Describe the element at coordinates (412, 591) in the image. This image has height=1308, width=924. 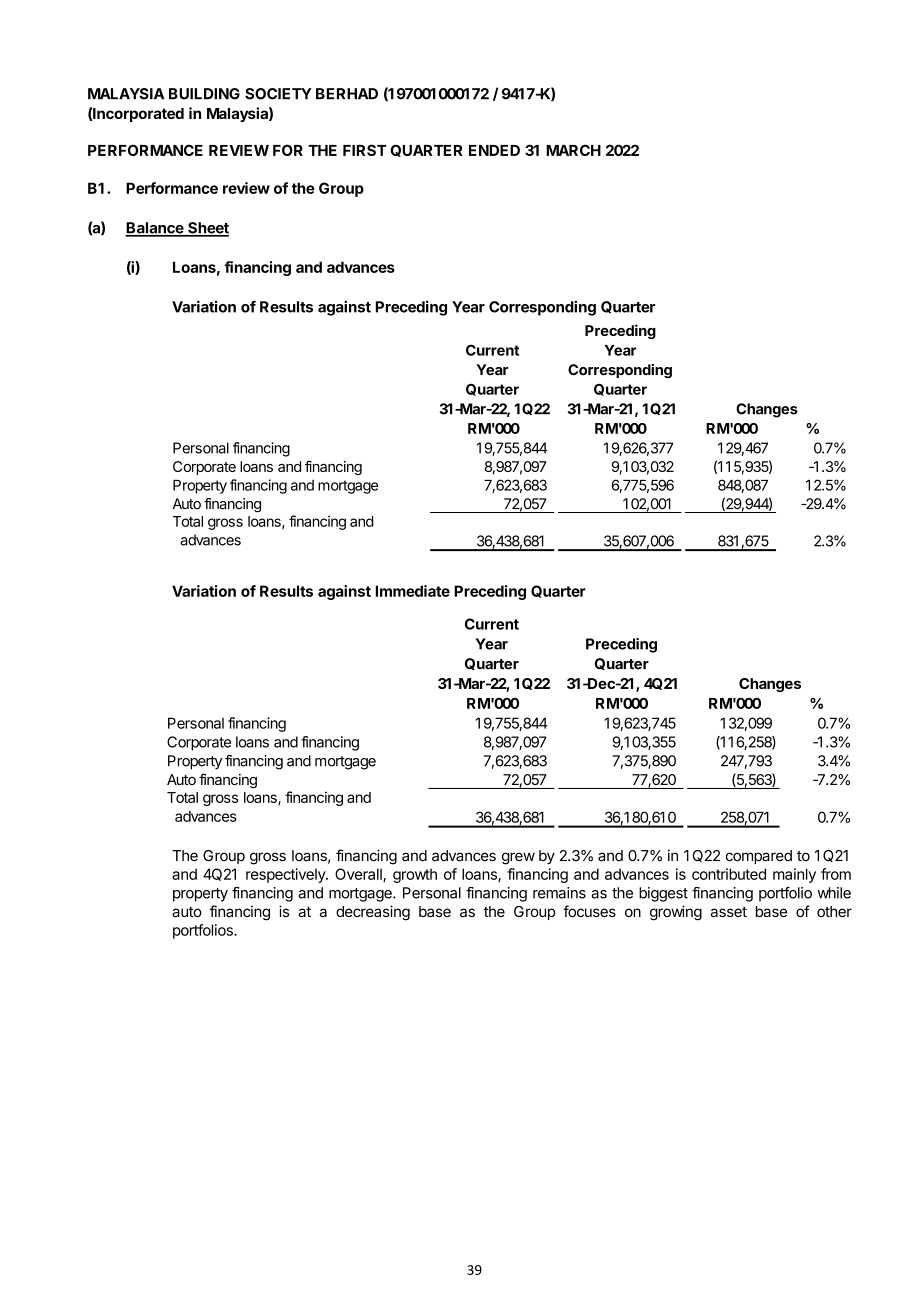
I see `Immediate` at that location.
